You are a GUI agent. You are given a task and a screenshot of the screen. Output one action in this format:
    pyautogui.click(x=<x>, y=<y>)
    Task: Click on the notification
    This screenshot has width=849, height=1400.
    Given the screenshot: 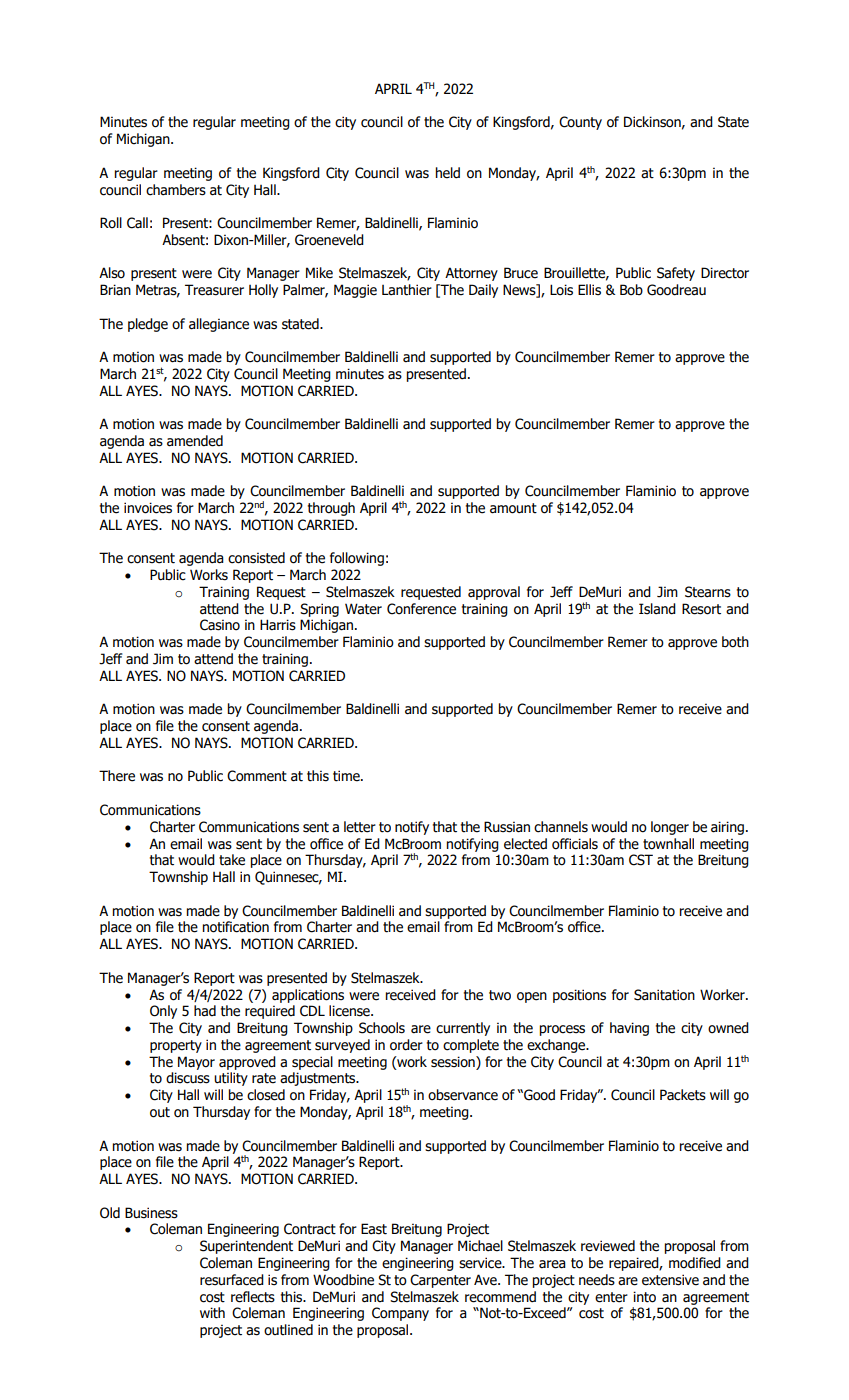 What is the action you would take?
    pyautogui.click(x=235, y=927)
